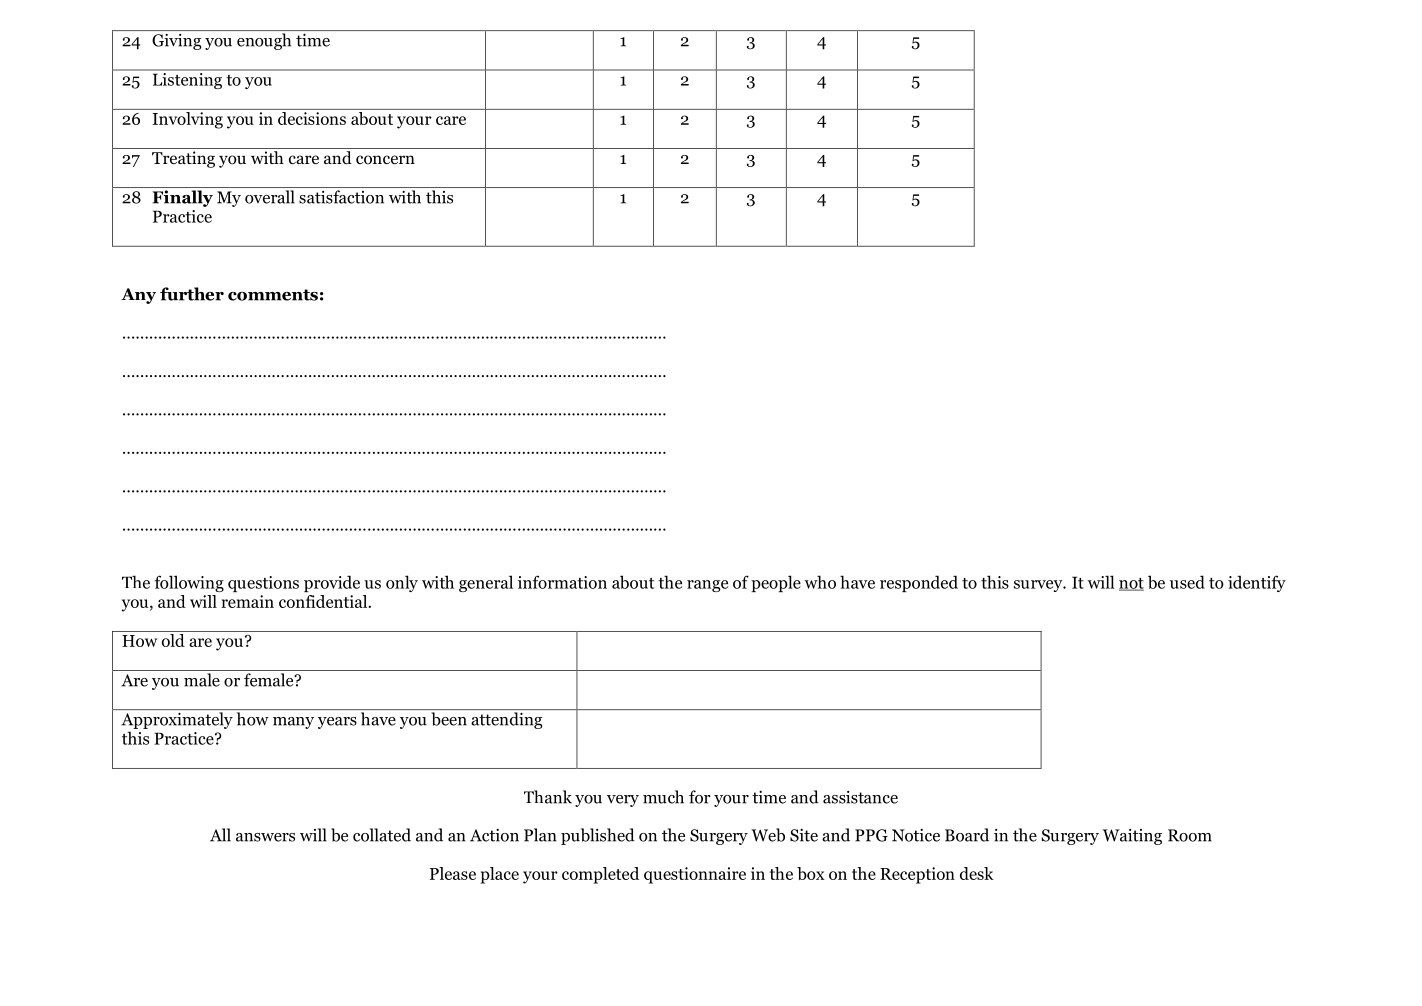 This document has width=1422, height=1006. Describe the element at coordinates (768, 835) in the document. I see `Web` at that location.
